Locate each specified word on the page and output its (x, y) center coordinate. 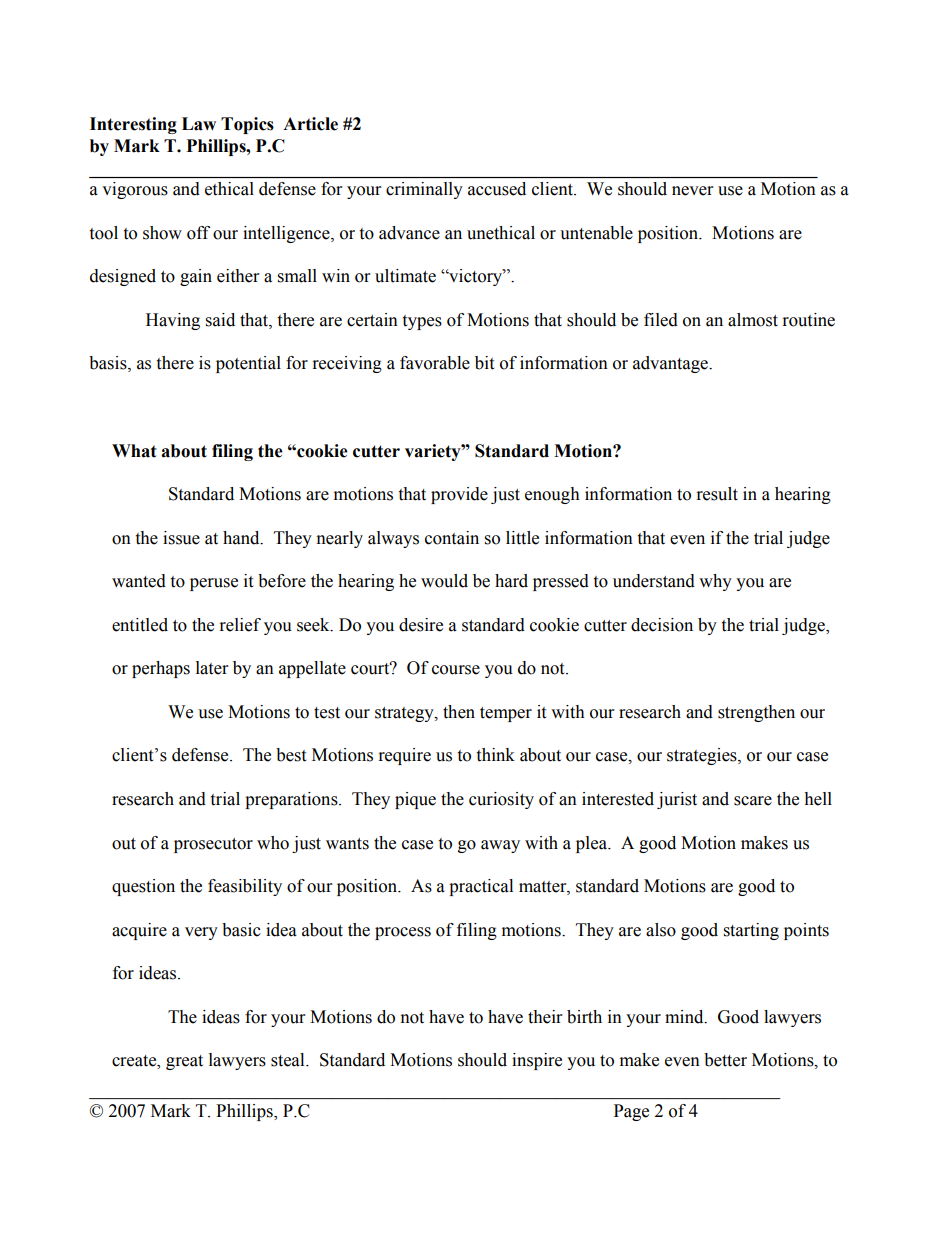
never (692, 191)
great (184, 1062)
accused (497, 189)
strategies (703, 756)
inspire (537, 1061)
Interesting (133, 125)
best (291, 755)
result (717, 494)
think (495, 755)
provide (459, 495)
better (725, 1060)
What (134, 451)
